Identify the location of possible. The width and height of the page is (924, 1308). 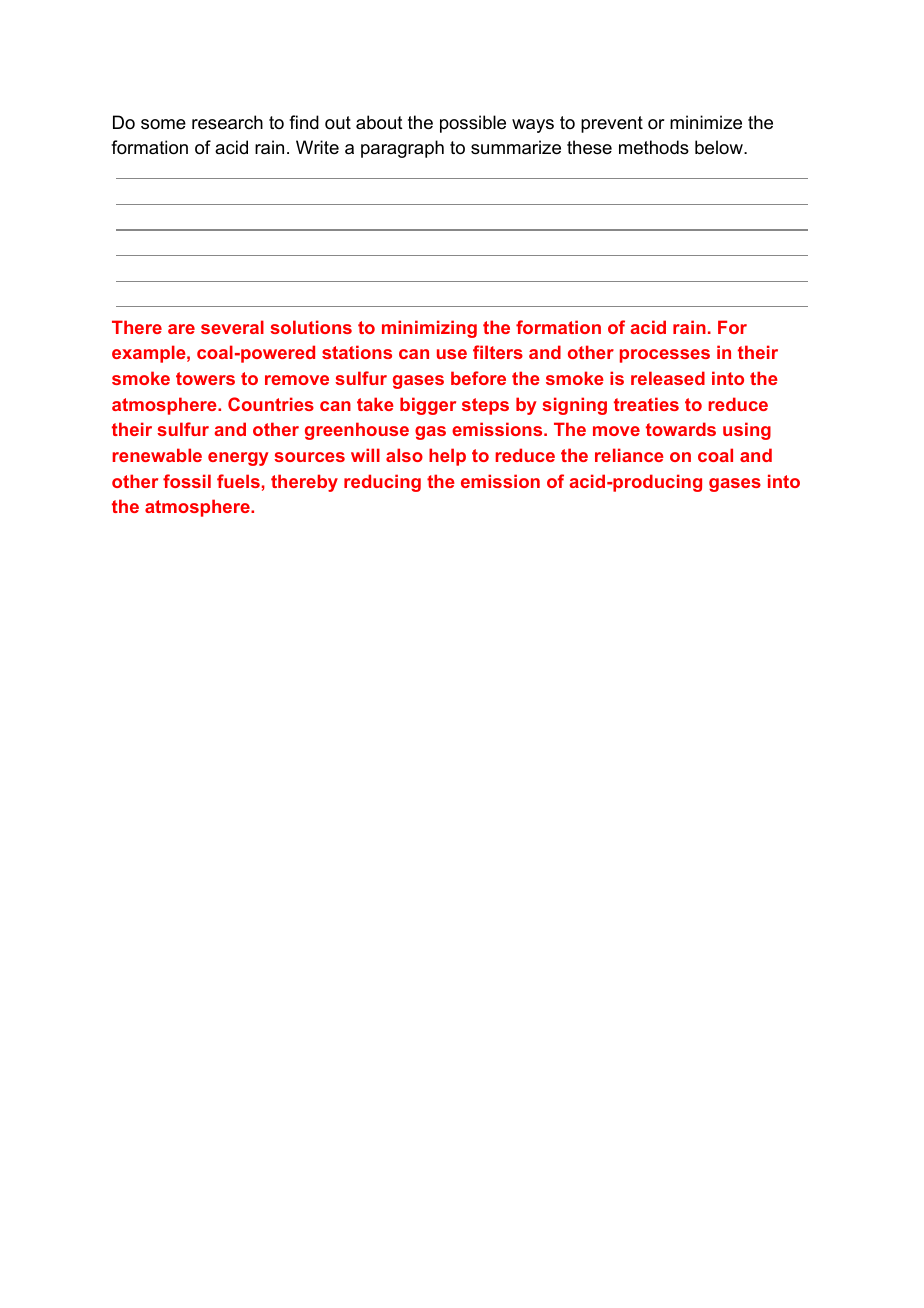
(473, 124).
